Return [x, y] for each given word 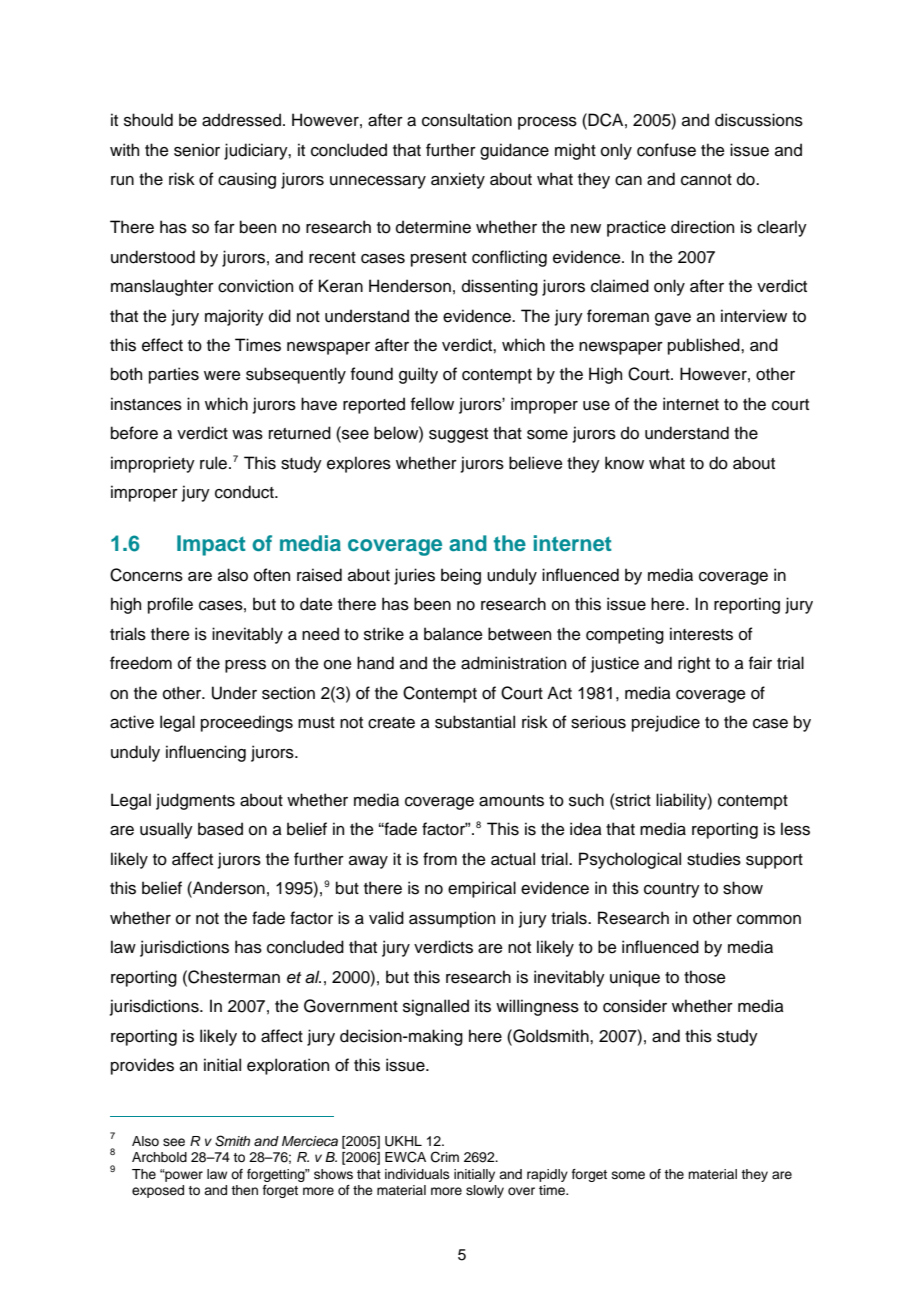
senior [197, 150]
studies [714, 859]
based [220, 829]
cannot [706, 180]
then [244, 1190]
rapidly [547, 1175]
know [624, 463]
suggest [458, 435]
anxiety [458, 180]
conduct [245, 492]
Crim [445, 1157]
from [440, 859]
